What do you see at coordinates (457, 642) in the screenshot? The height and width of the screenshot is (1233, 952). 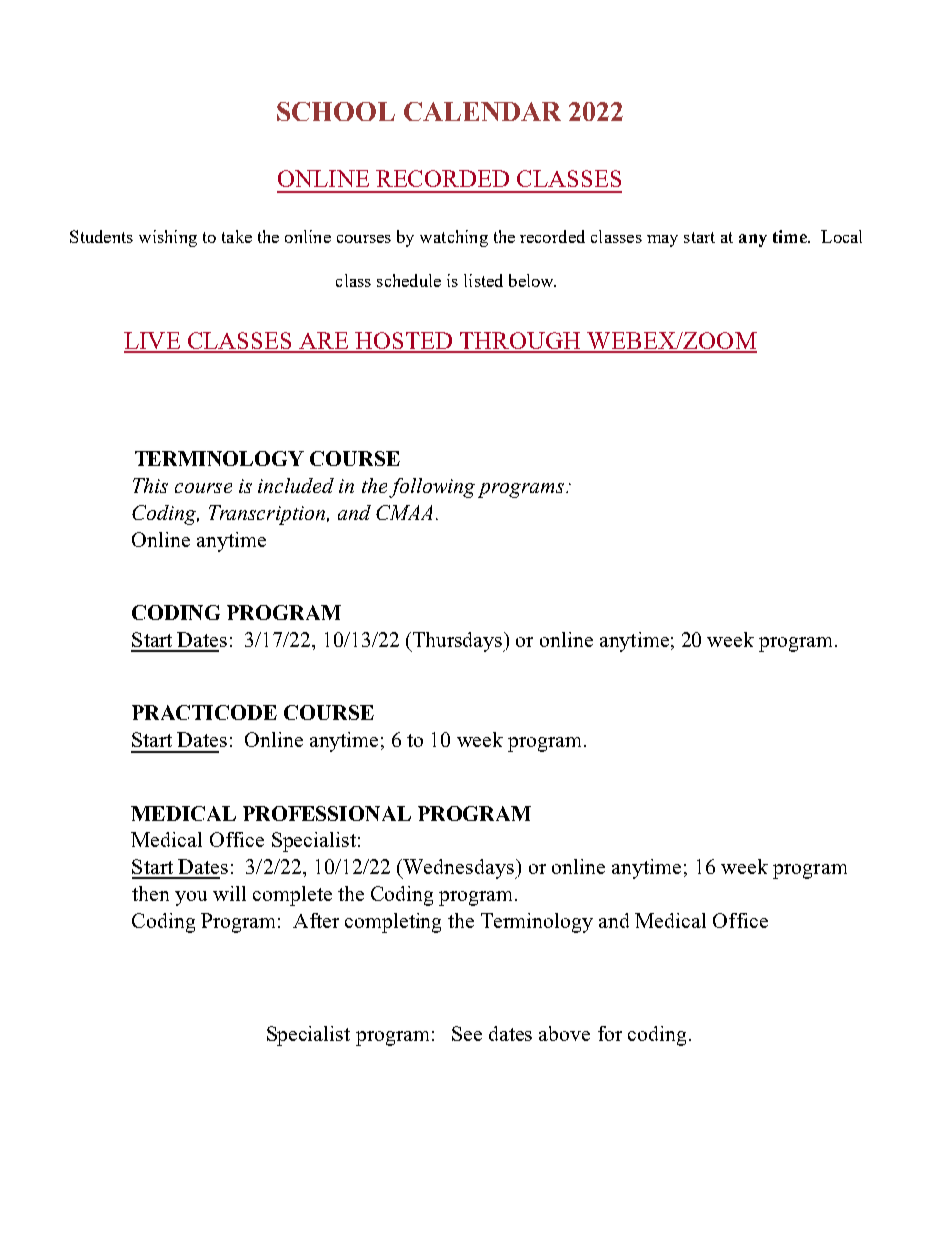 I see `Thursdays` at bounding box center [457, 642].
